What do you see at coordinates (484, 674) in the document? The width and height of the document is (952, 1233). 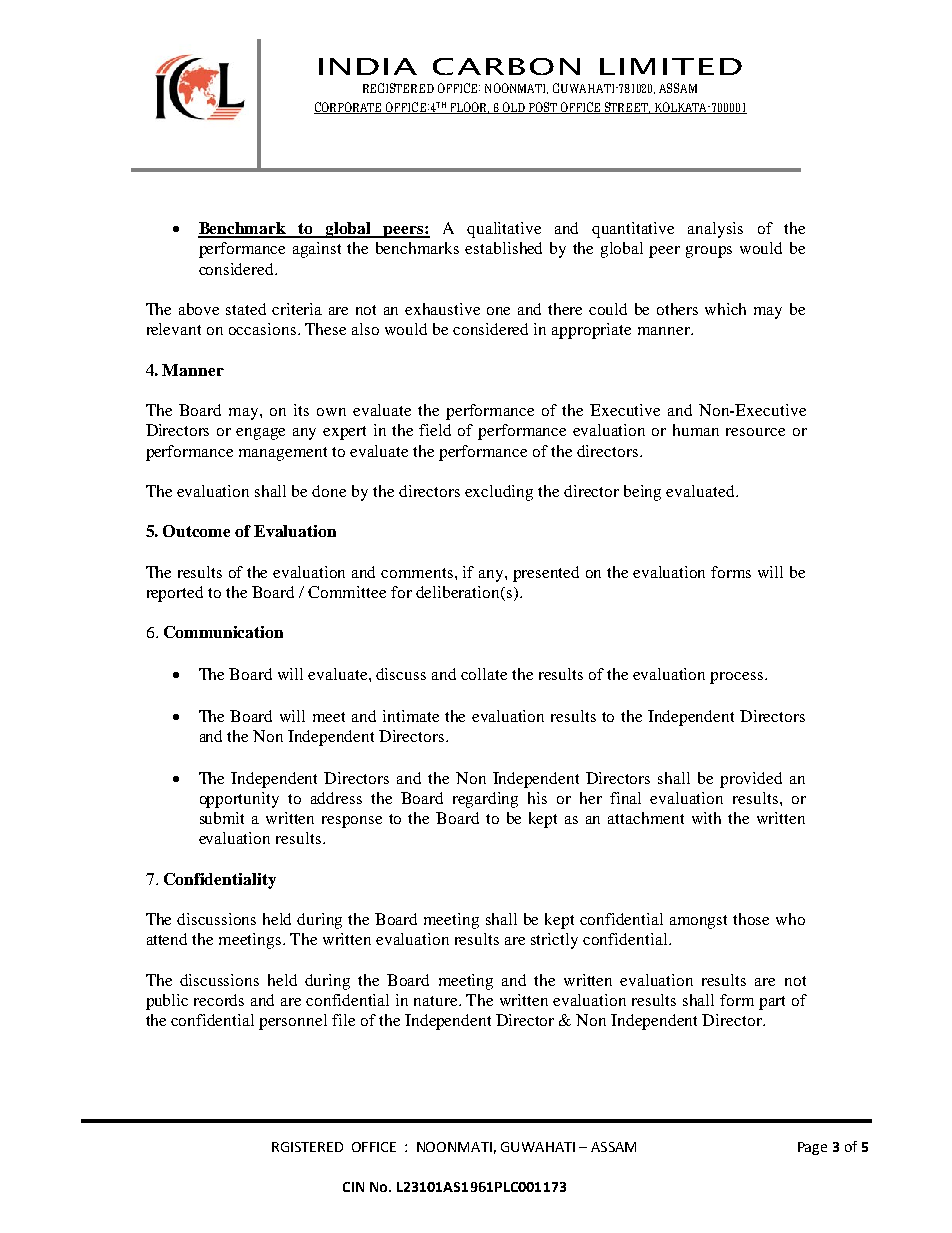 I see `collate` at bounding box center [484, 674].
